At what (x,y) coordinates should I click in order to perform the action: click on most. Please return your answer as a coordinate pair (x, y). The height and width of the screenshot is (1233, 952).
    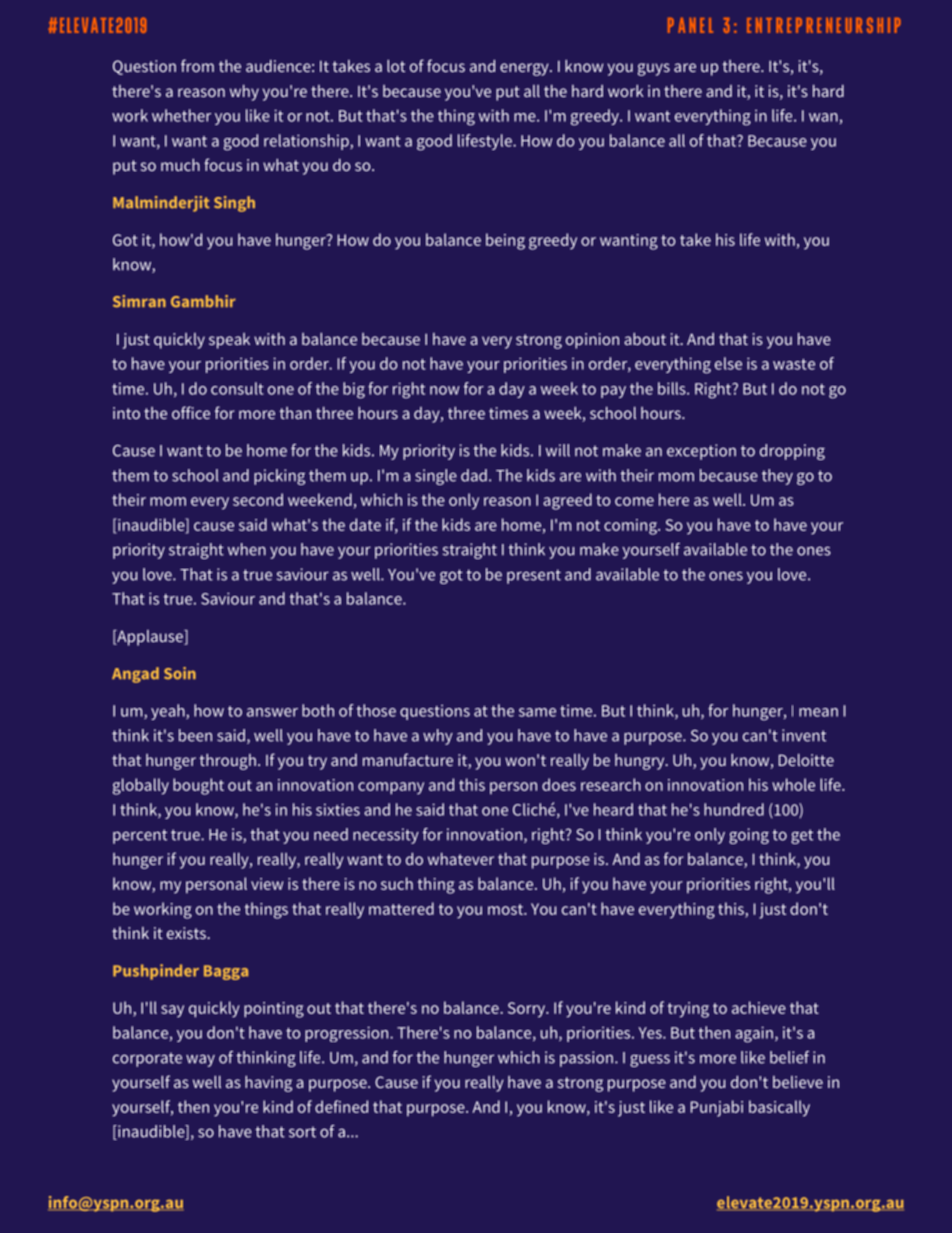
    Looking at the image, I should click on (507, 909).
